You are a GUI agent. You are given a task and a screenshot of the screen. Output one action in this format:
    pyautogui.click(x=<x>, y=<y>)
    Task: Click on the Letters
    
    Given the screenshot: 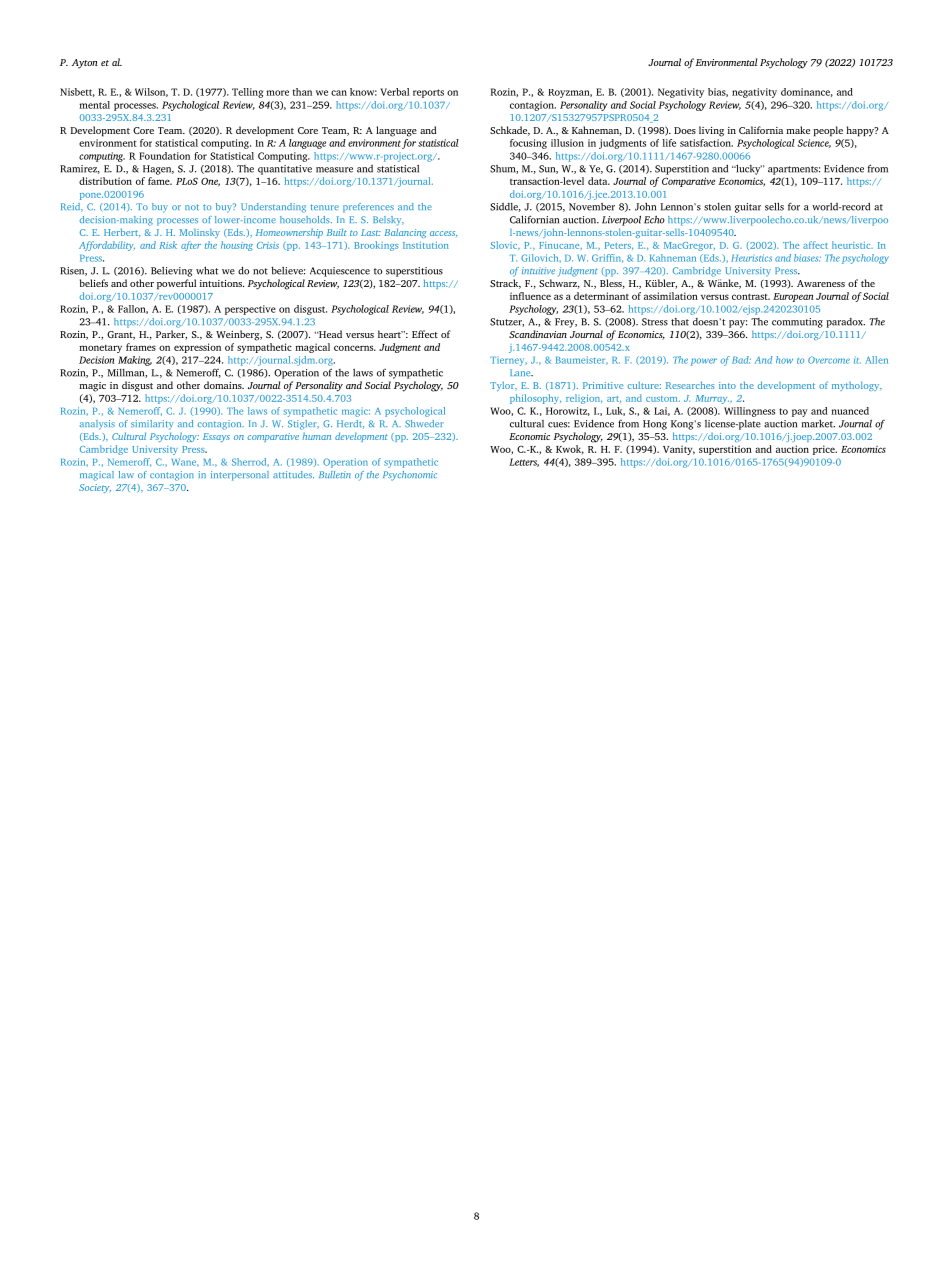 What is the action you would take?
    pyautogui.click(x=524, y=462)
